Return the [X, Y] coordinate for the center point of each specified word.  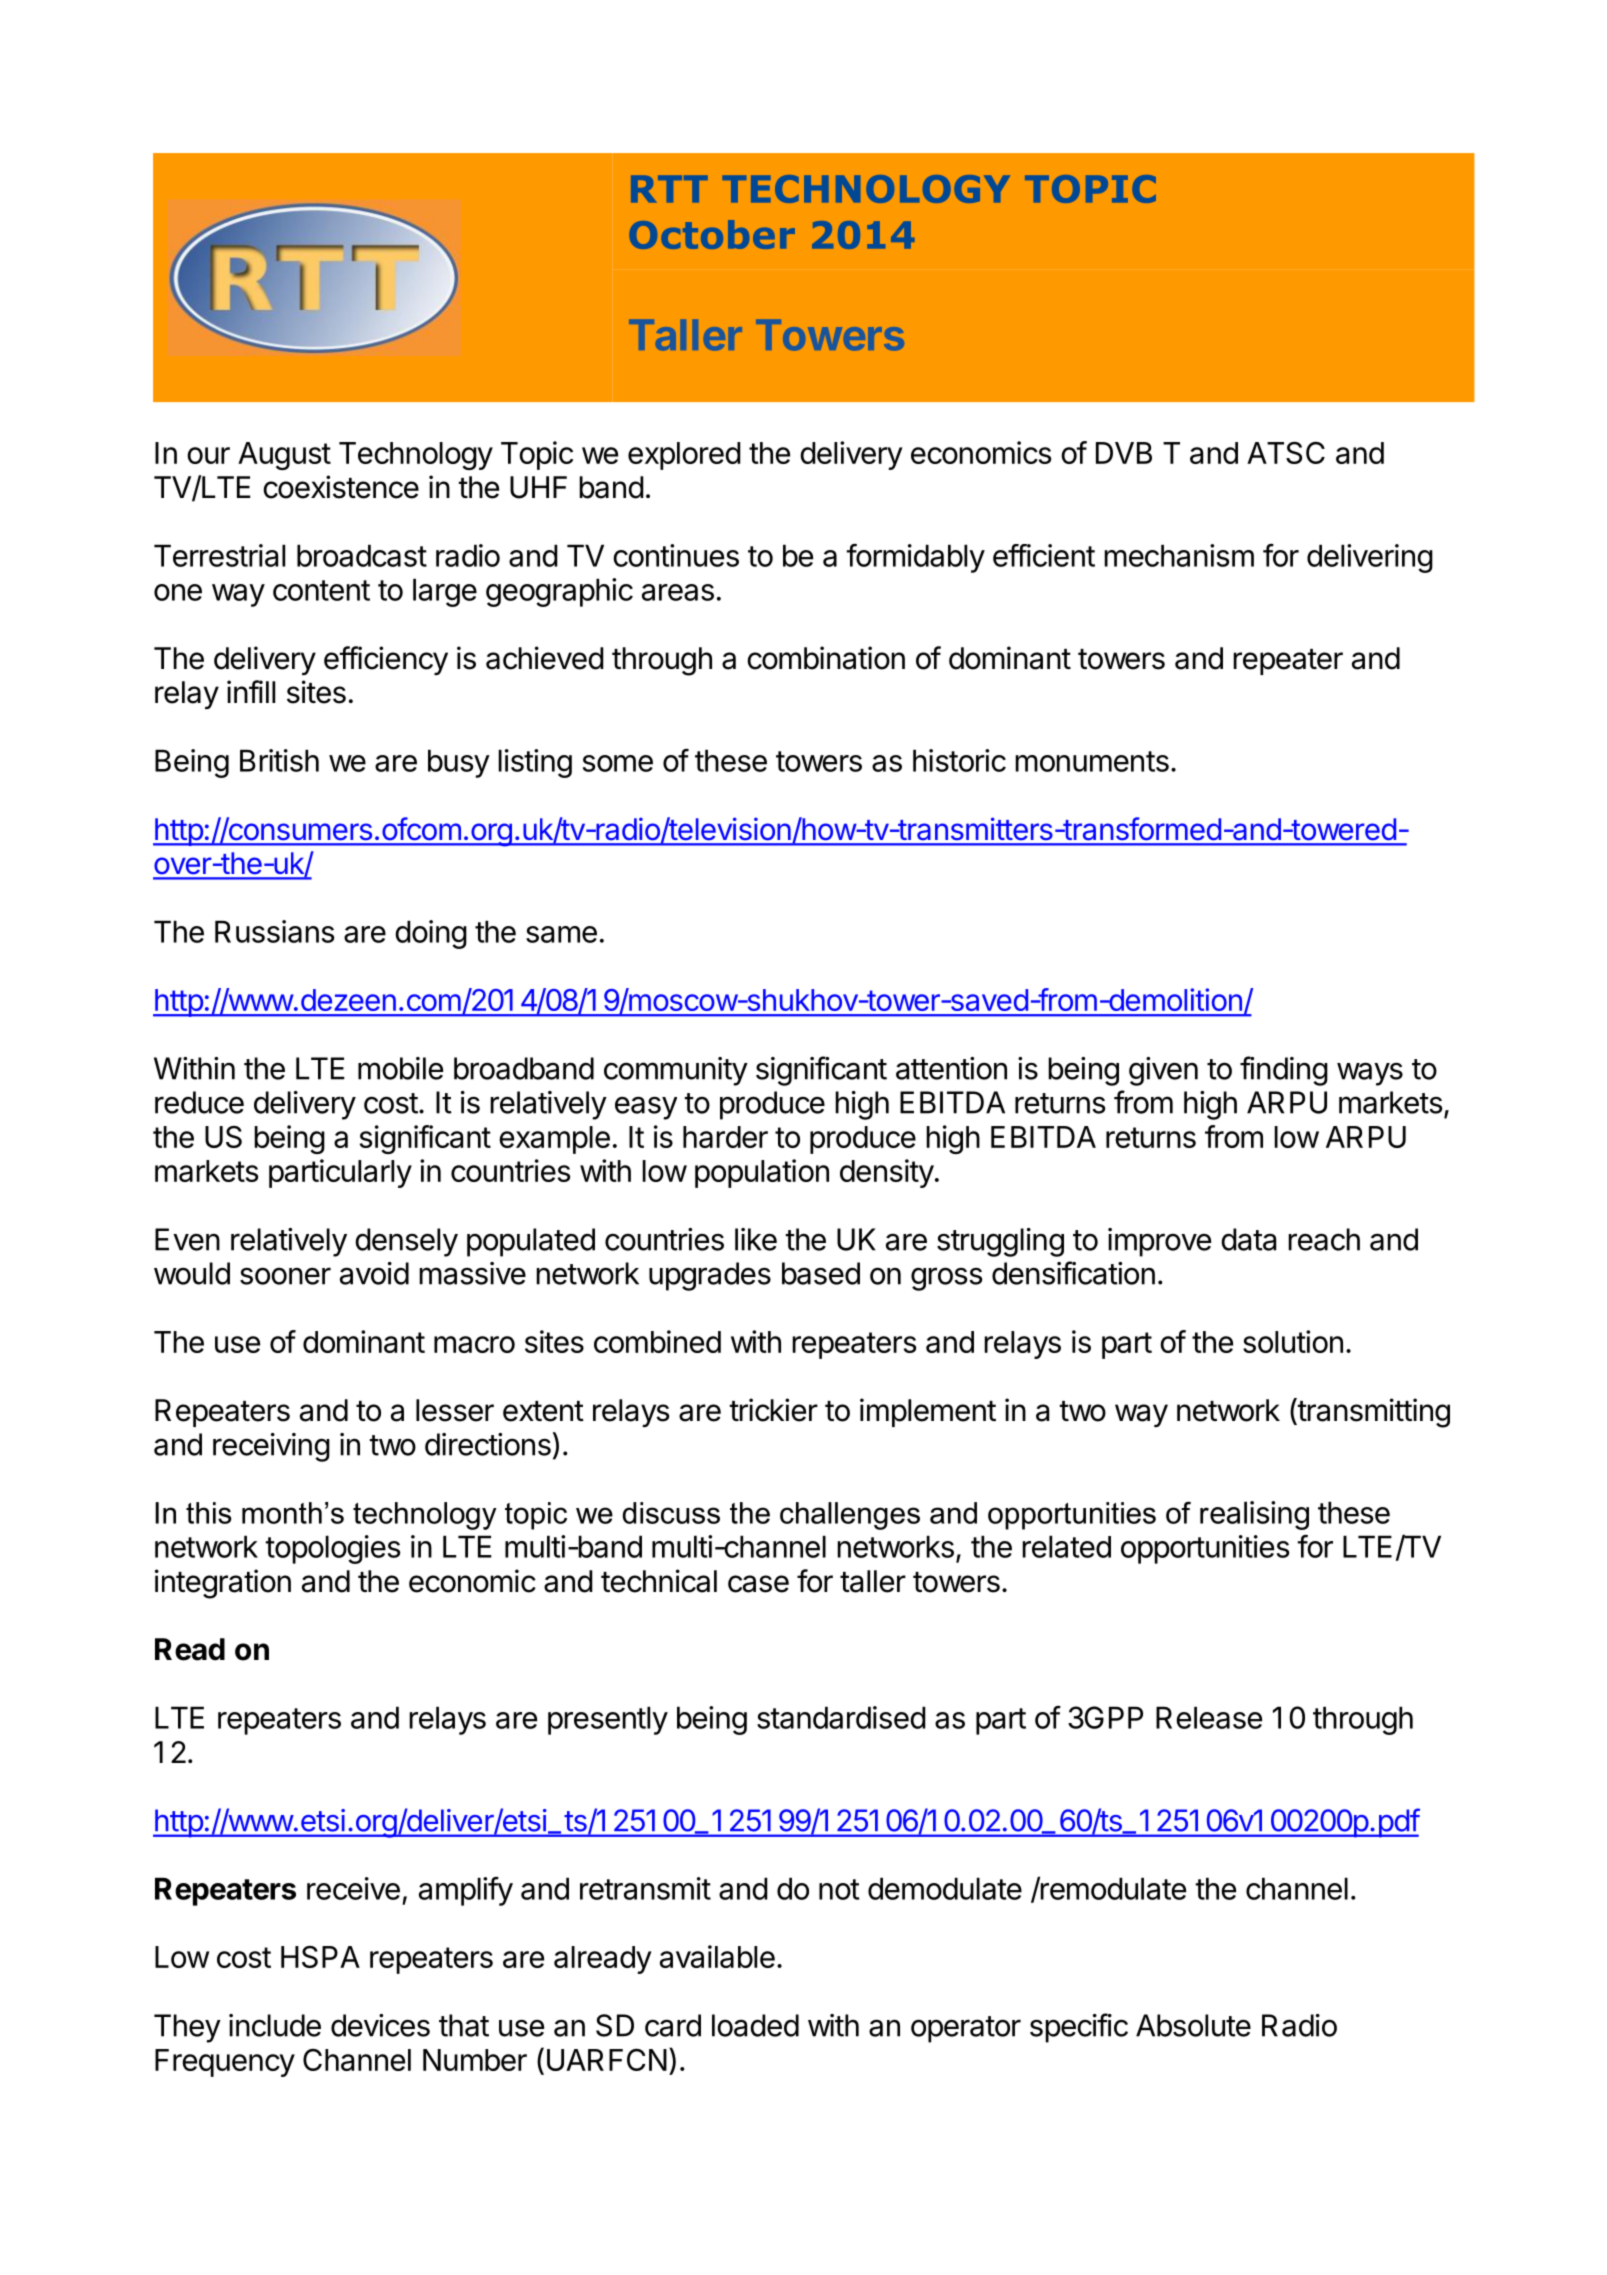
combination [826, 658]
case [758, 1584]
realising [1254, 1515]
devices [380, 2025]
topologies [332, 1549]
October [712, 234]
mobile [400, 1068]
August [284, 456]
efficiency [386, 660]
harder [725, 1137]
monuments [1092, 761]
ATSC [1286, 452]
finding [1284, 1071]
